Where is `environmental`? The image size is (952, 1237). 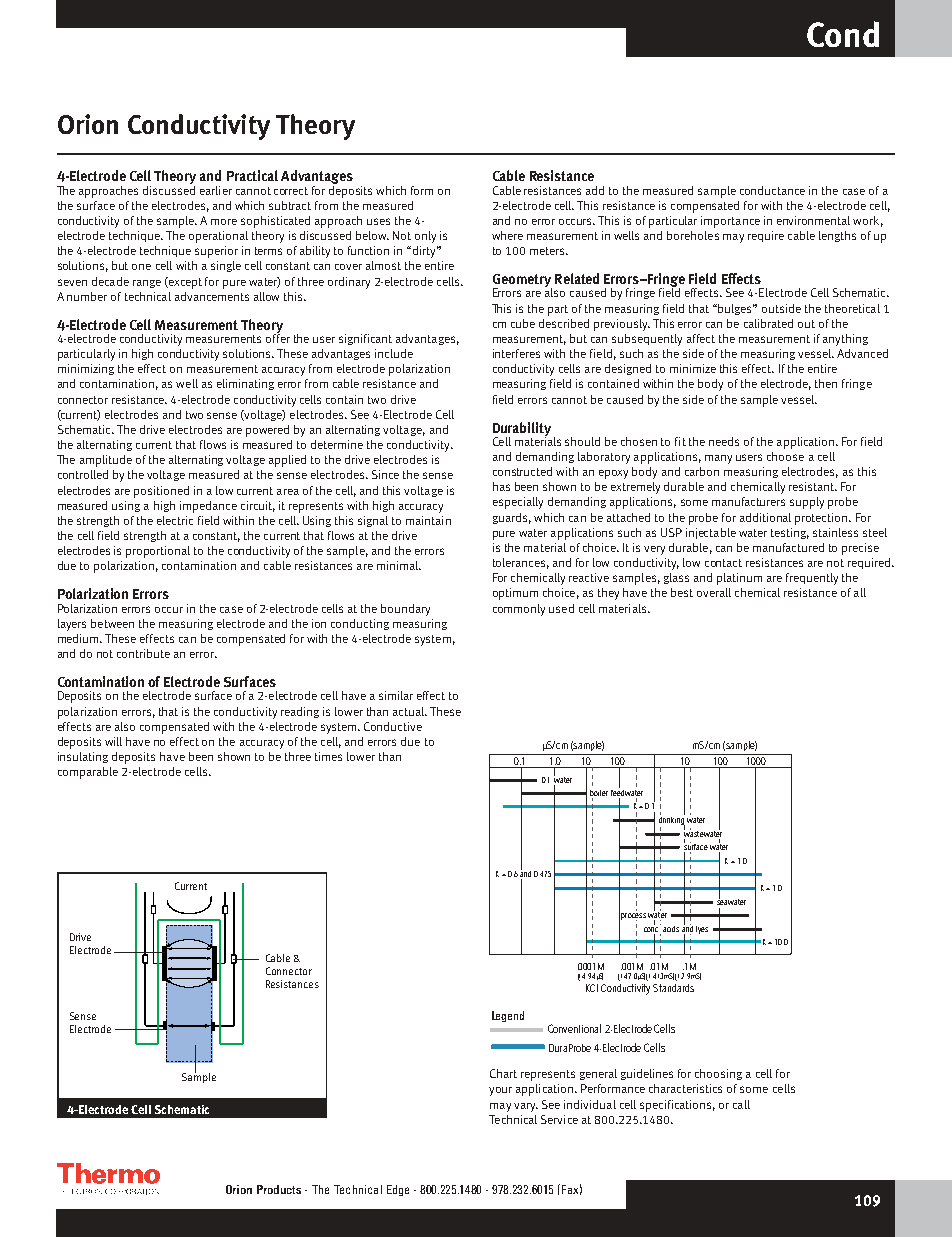
environmental is located at coordinates (813, 220).
